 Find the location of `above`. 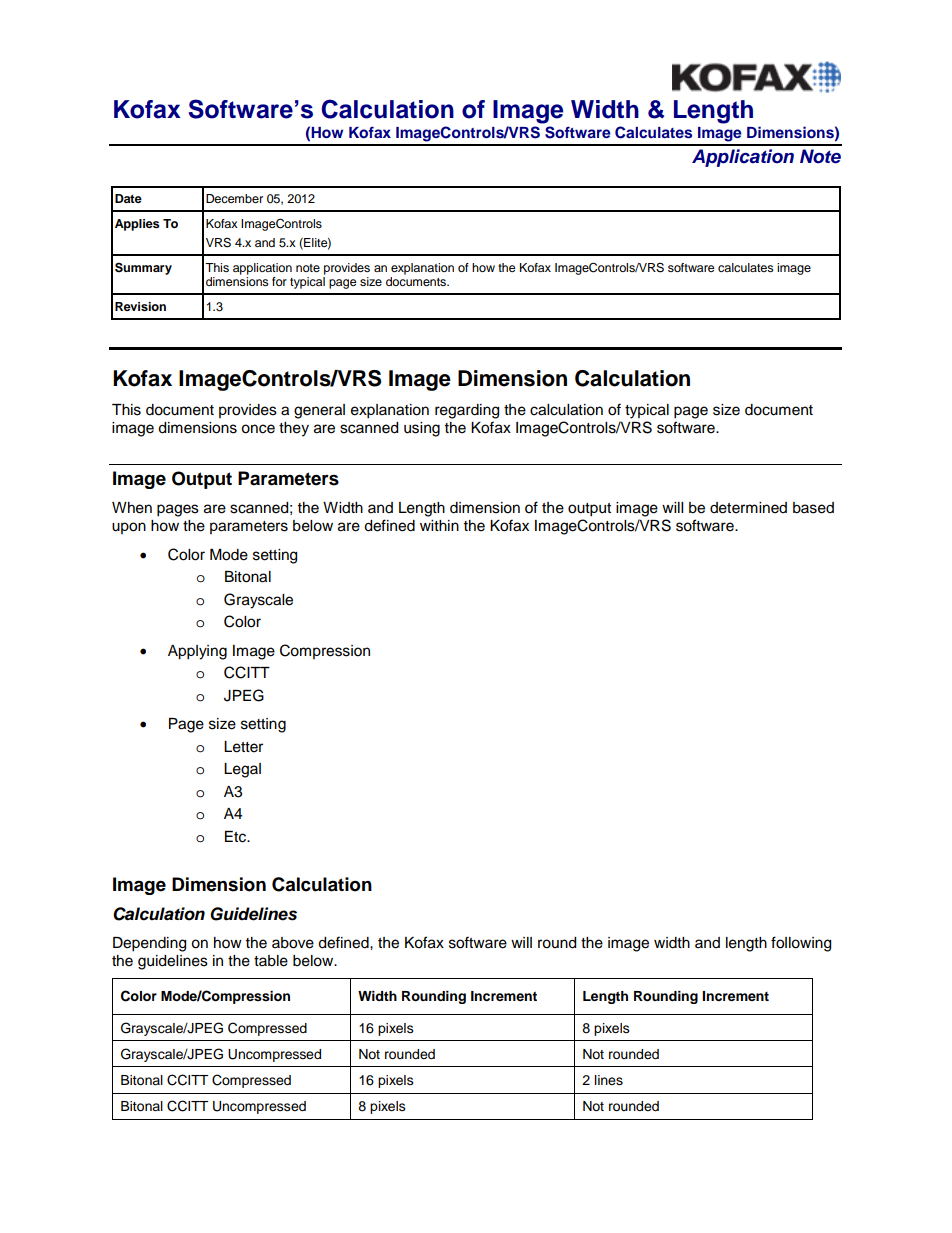

above is located at coordinates (293, 943).
